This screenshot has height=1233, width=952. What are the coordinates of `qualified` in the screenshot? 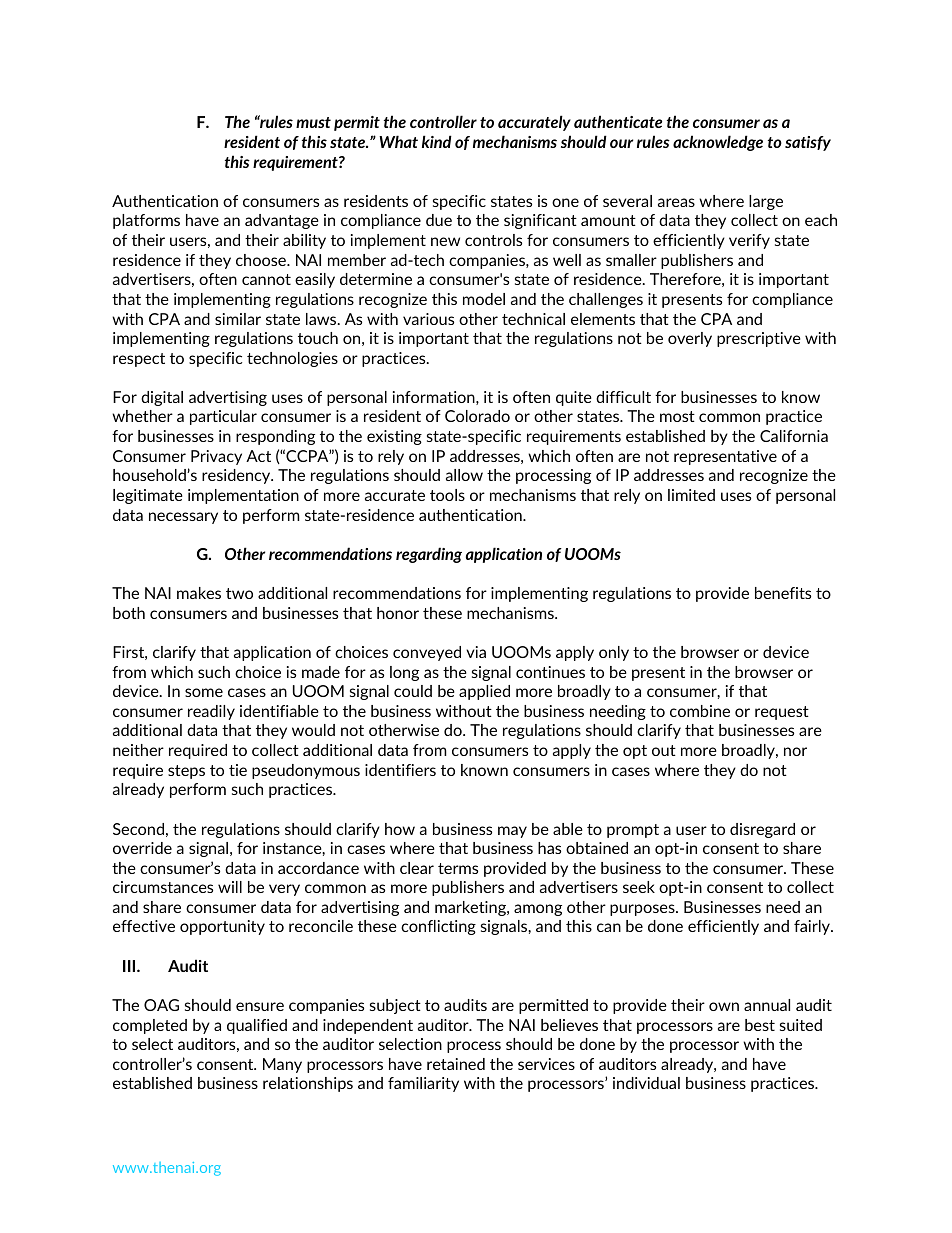 It's located at (257, 1026).
